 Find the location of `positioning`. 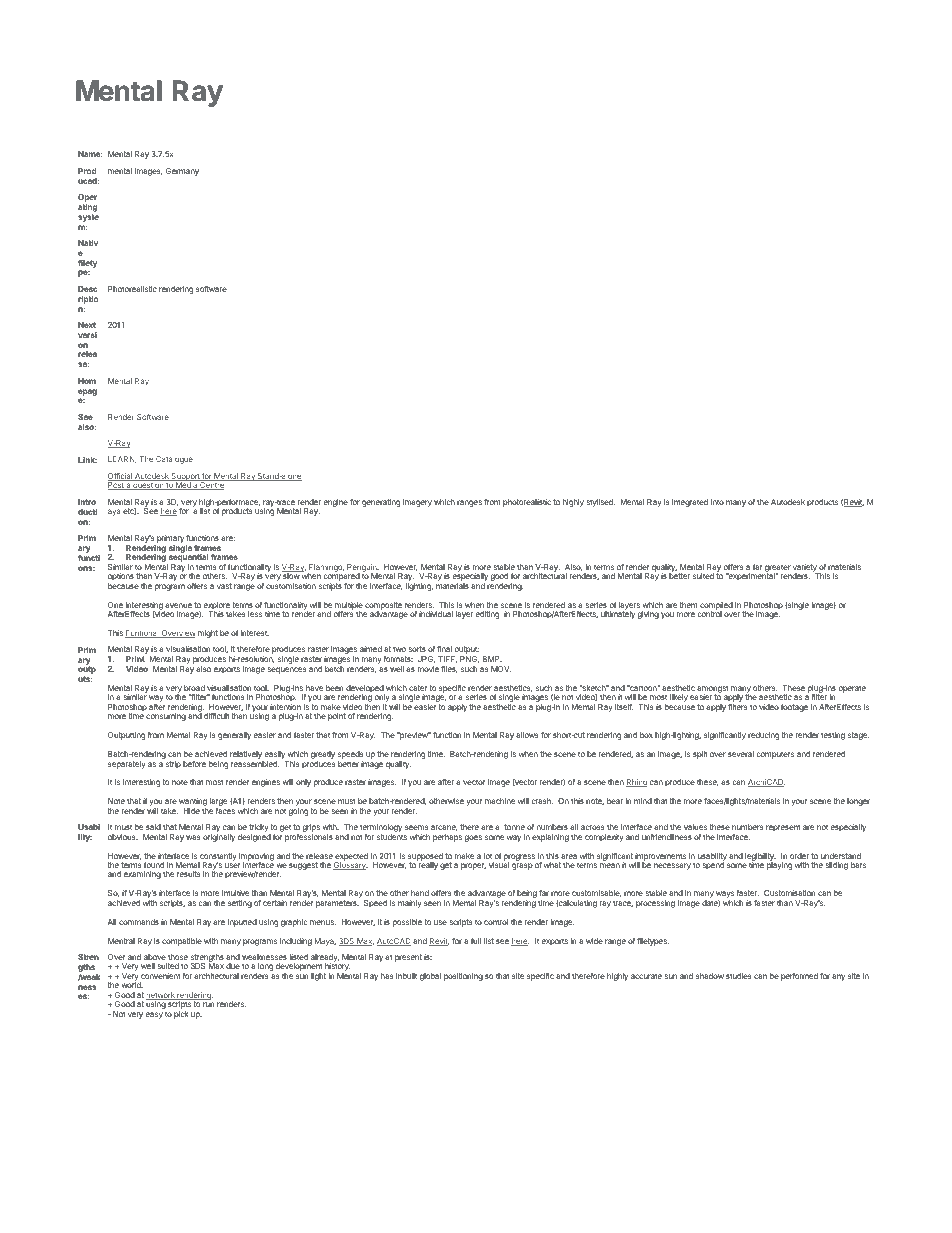

positioning is located at coordinates (463, 977).
